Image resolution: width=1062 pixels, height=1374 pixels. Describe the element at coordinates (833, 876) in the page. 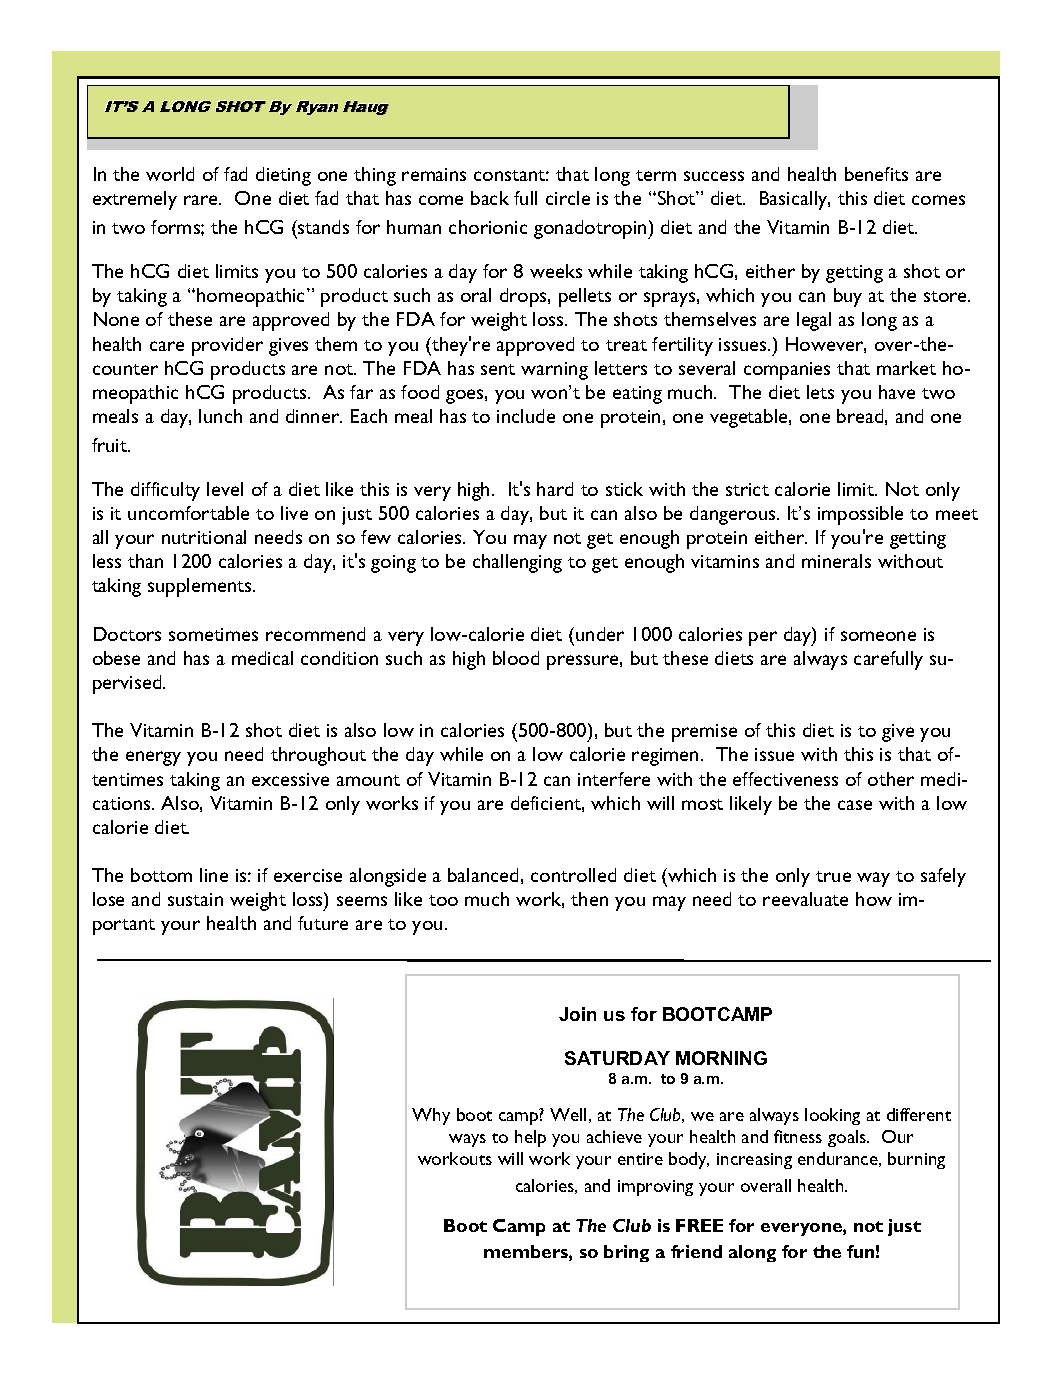

I see `true` at that location.
